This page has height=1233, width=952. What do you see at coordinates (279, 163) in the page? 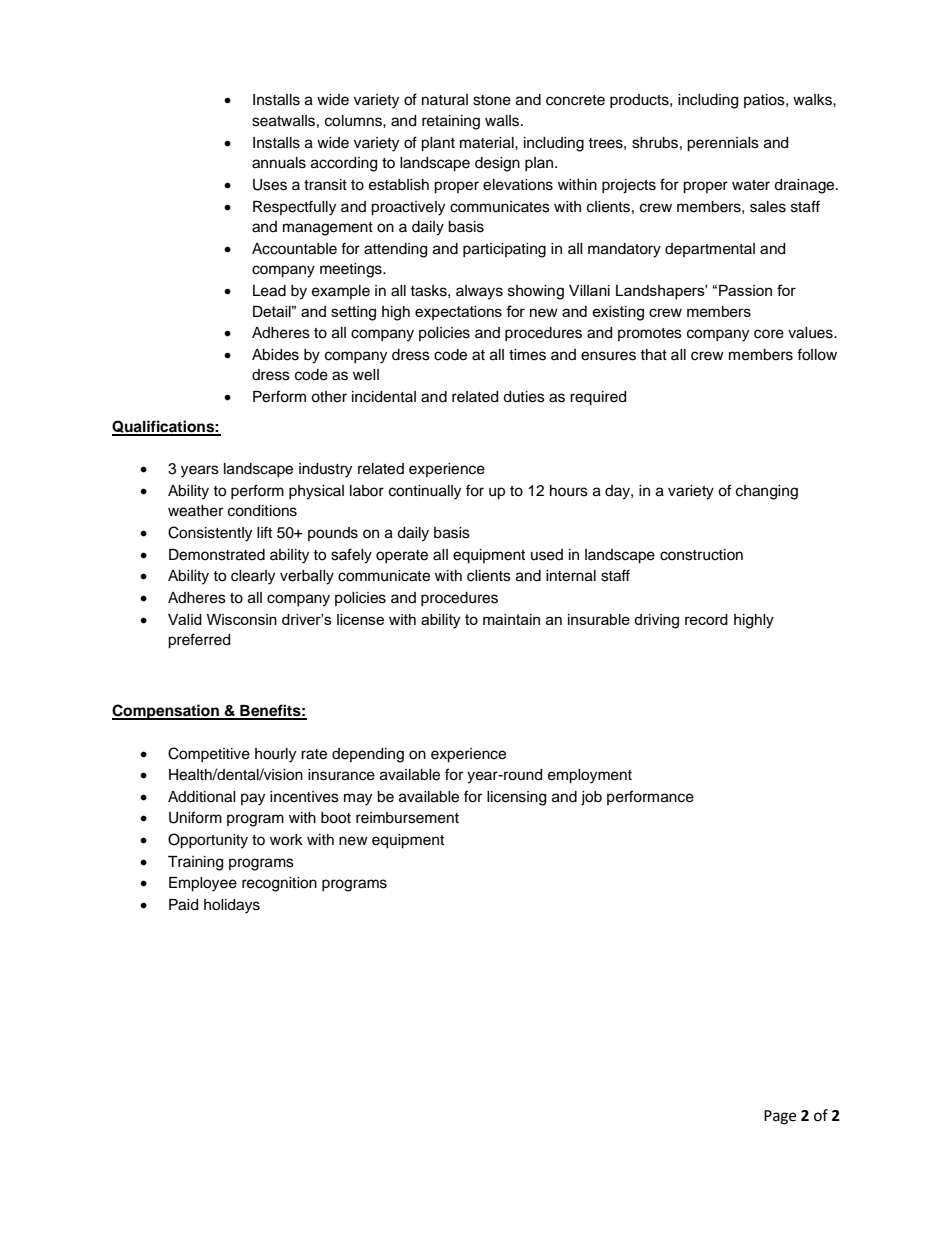
I see `annuals` at bounding box center [279, 163].
